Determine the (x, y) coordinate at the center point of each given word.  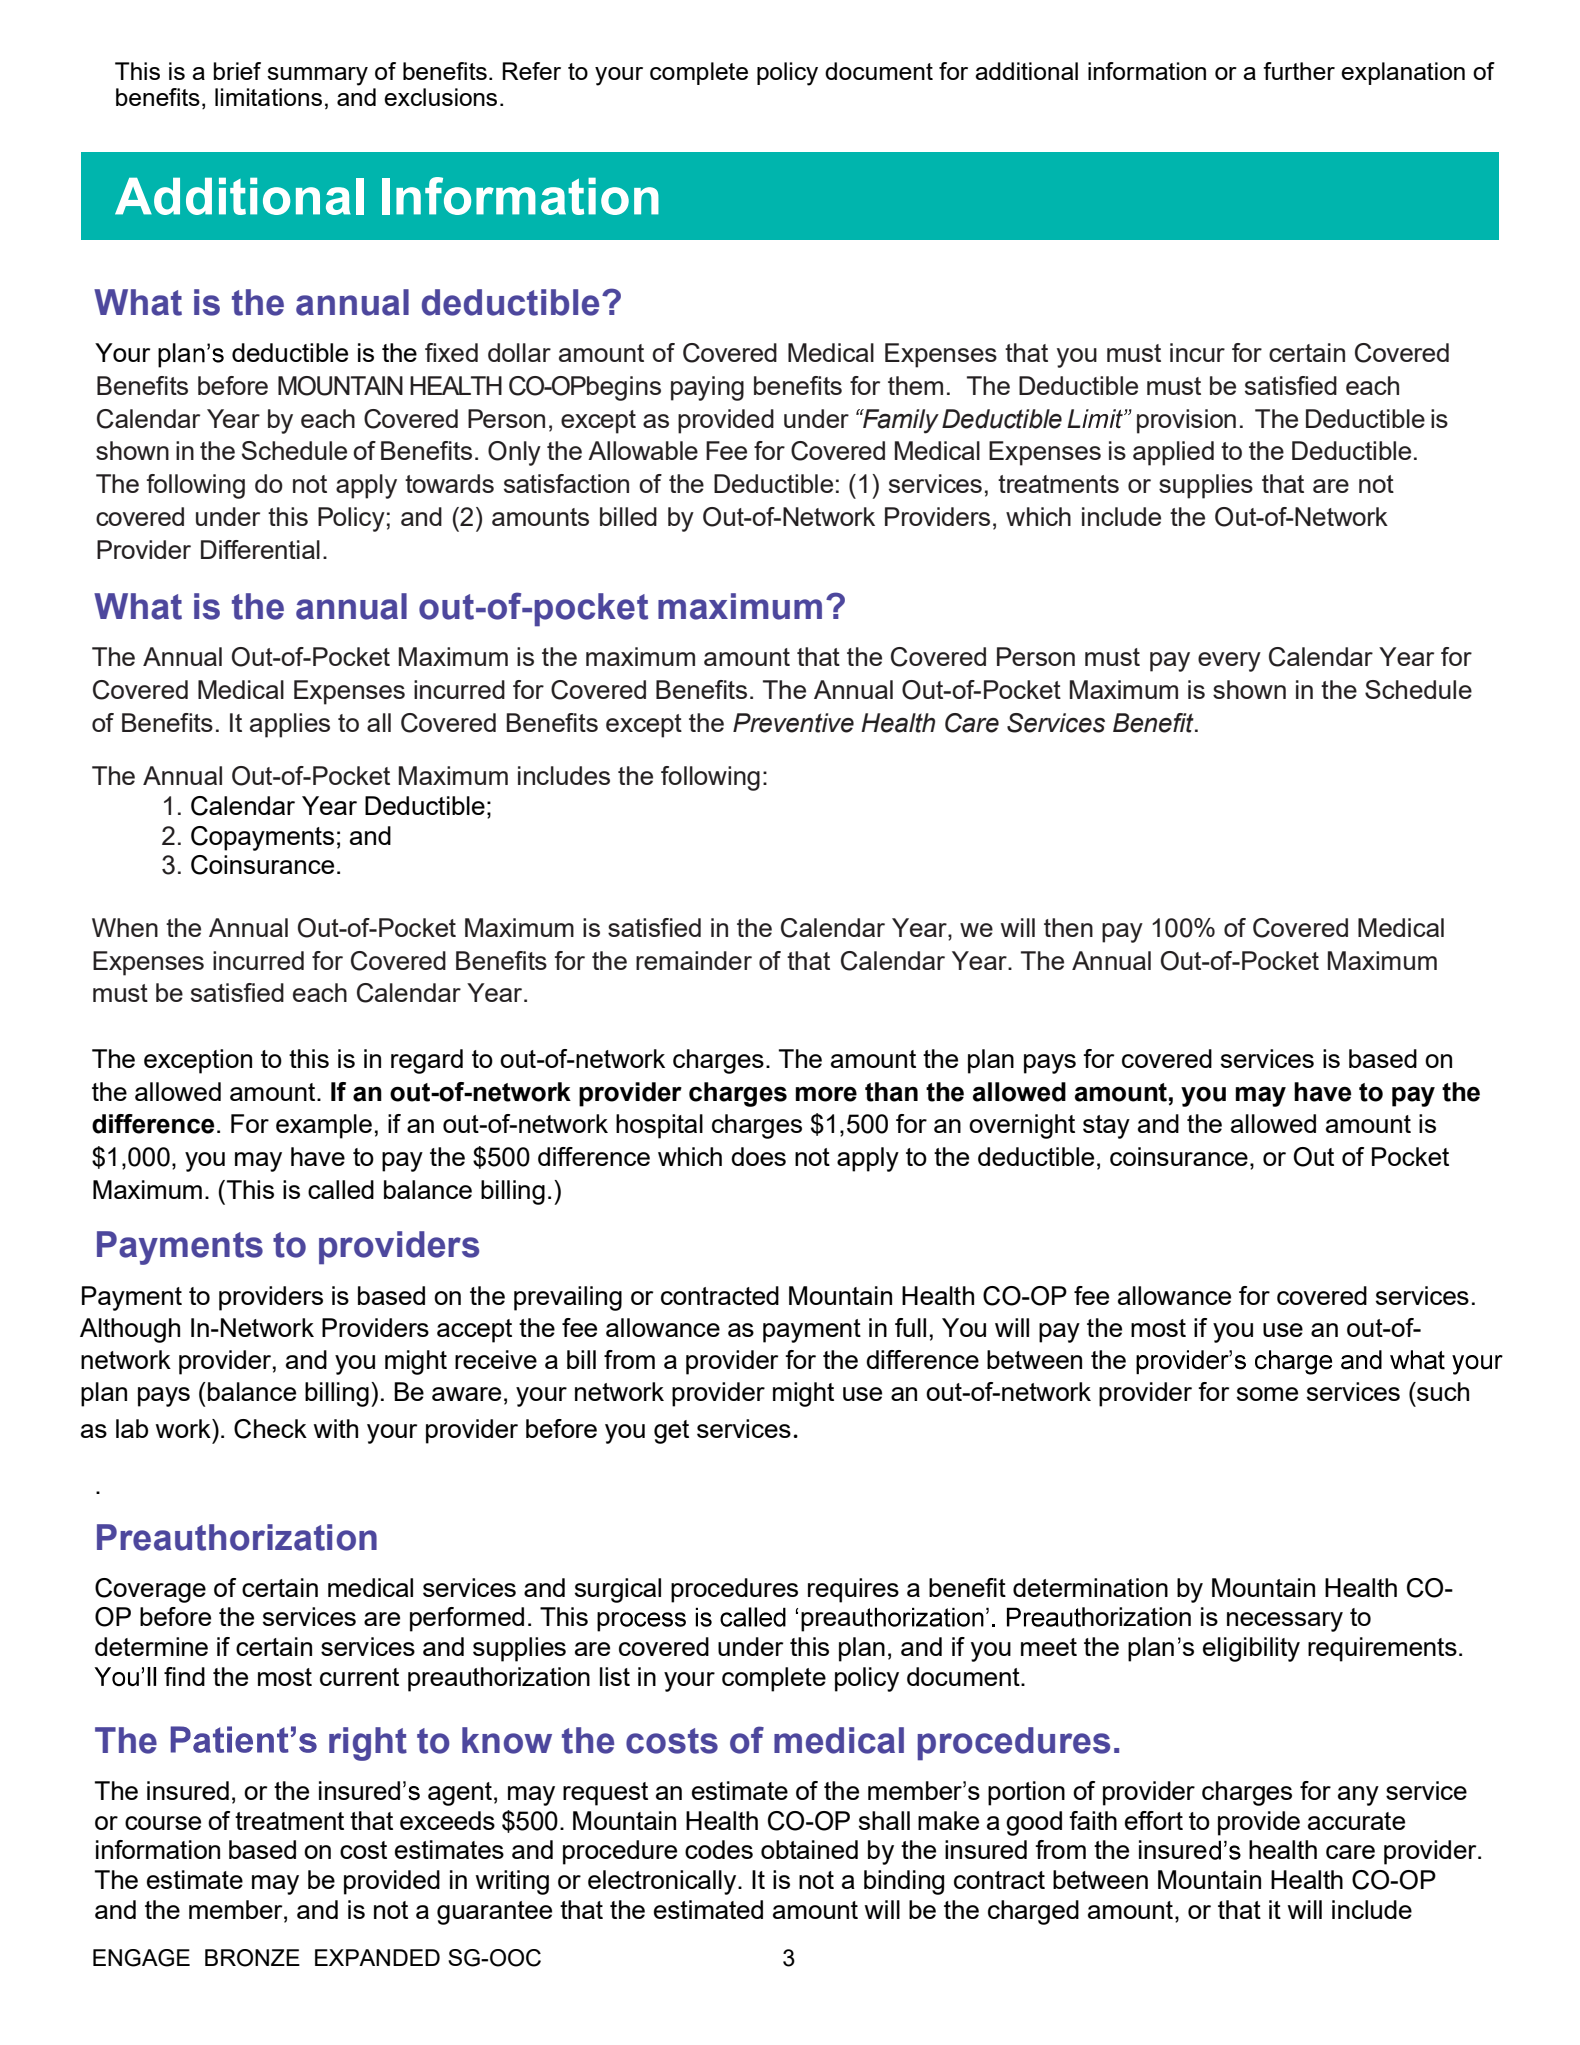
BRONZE (252, 1958)
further (1299, 71)
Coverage (150, 1590)
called (341, 1189)
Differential (260, 549)
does (758, 1156)
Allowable (643, 450)
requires (853, 1590)
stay (1106, 1127)
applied (1173, 453)
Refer (531, 71)
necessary (1285, 1622)
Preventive (793, 723)
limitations (268, 97)
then (1068, 927)
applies (290, 725)
